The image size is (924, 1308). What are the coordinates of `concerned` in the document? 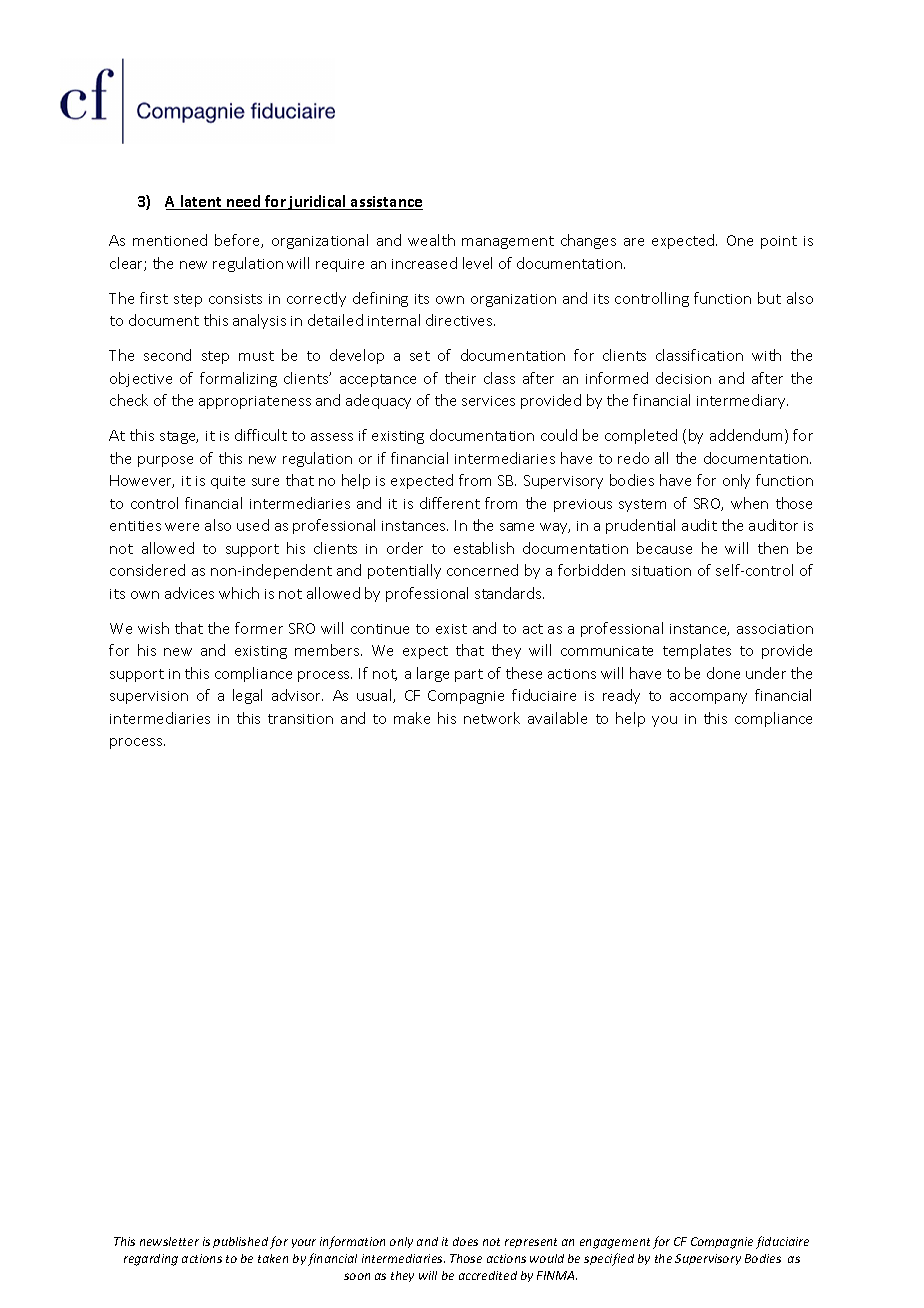 It's located at (482, 570).
